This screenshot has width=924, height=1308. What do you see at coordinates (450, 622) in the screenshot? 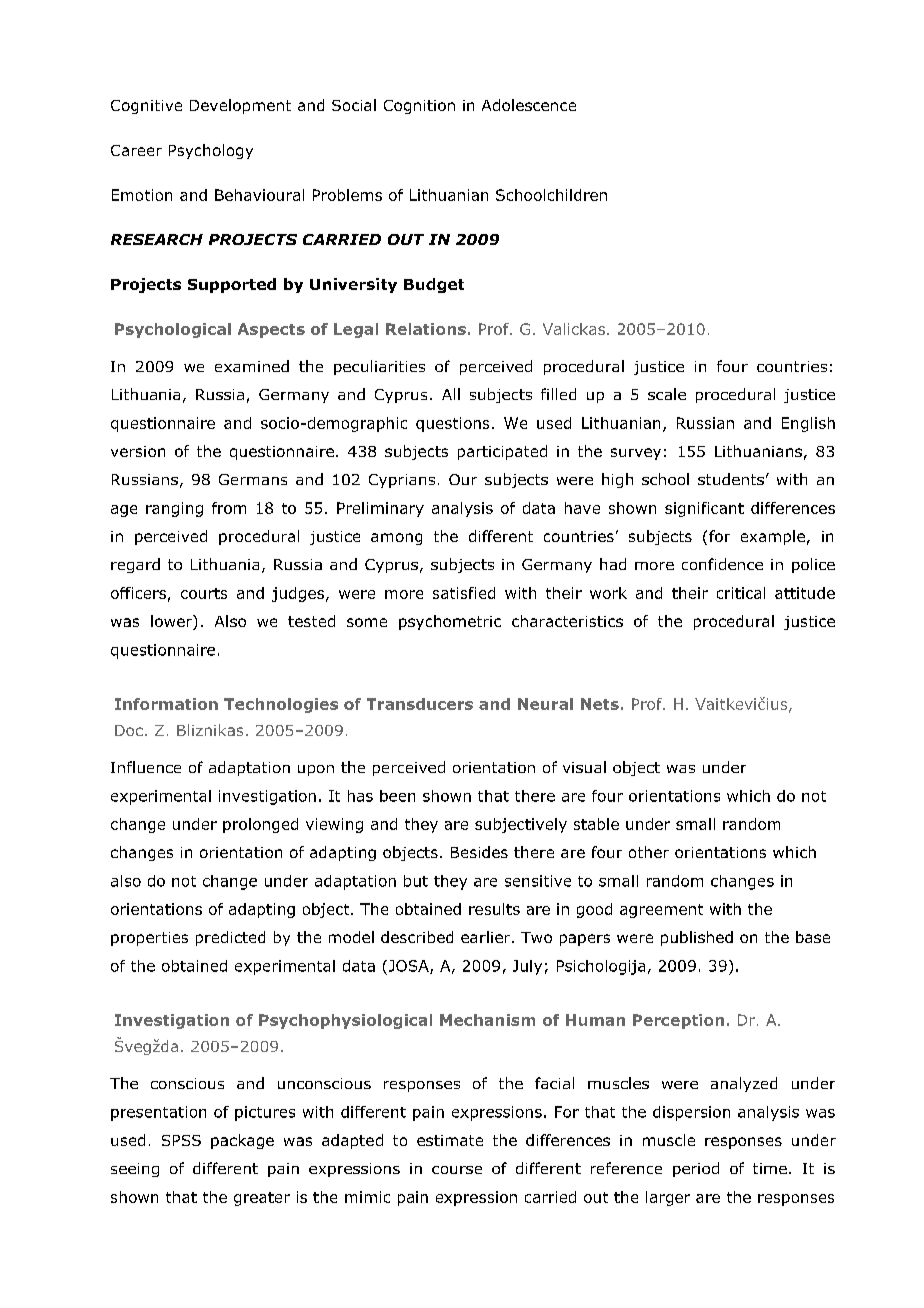
I see `psychometric` at bounding box center [450, 622].
